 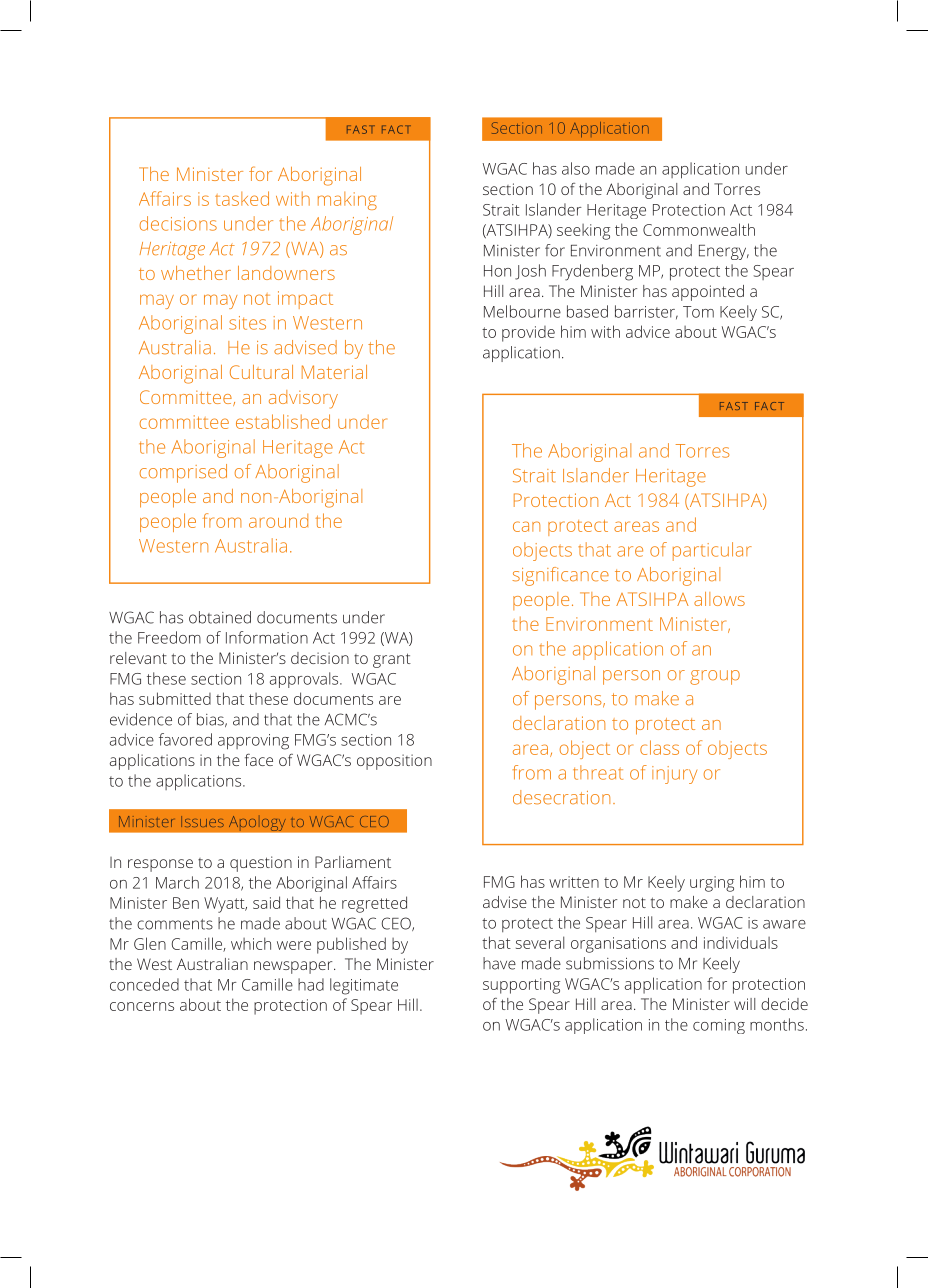 What do you see at coordinates (183, 473) in the screenshot?
I see `comprised` at bounding box center [183, 473].
